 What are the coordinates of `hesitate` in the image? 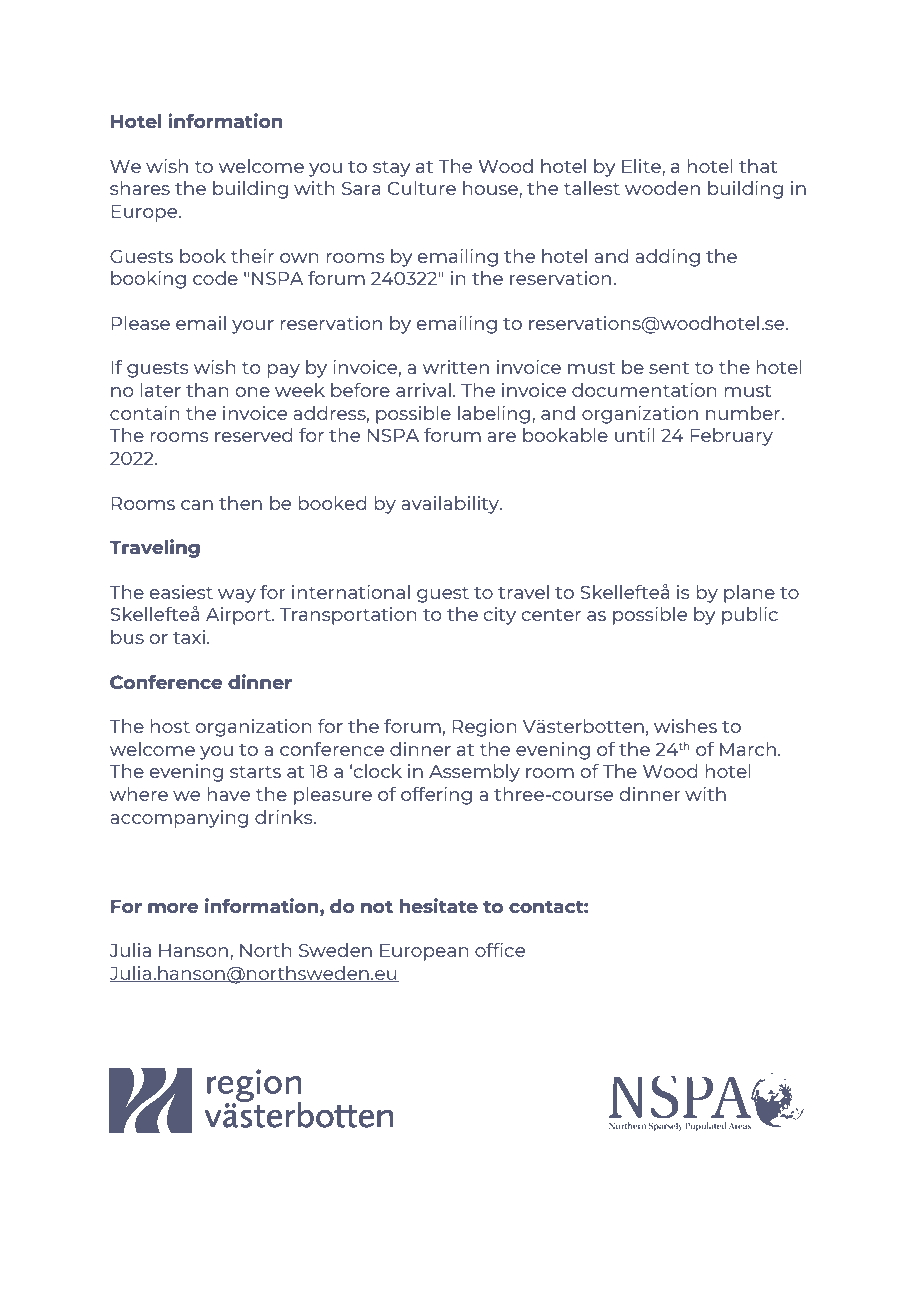 It's located at (439, 905).
